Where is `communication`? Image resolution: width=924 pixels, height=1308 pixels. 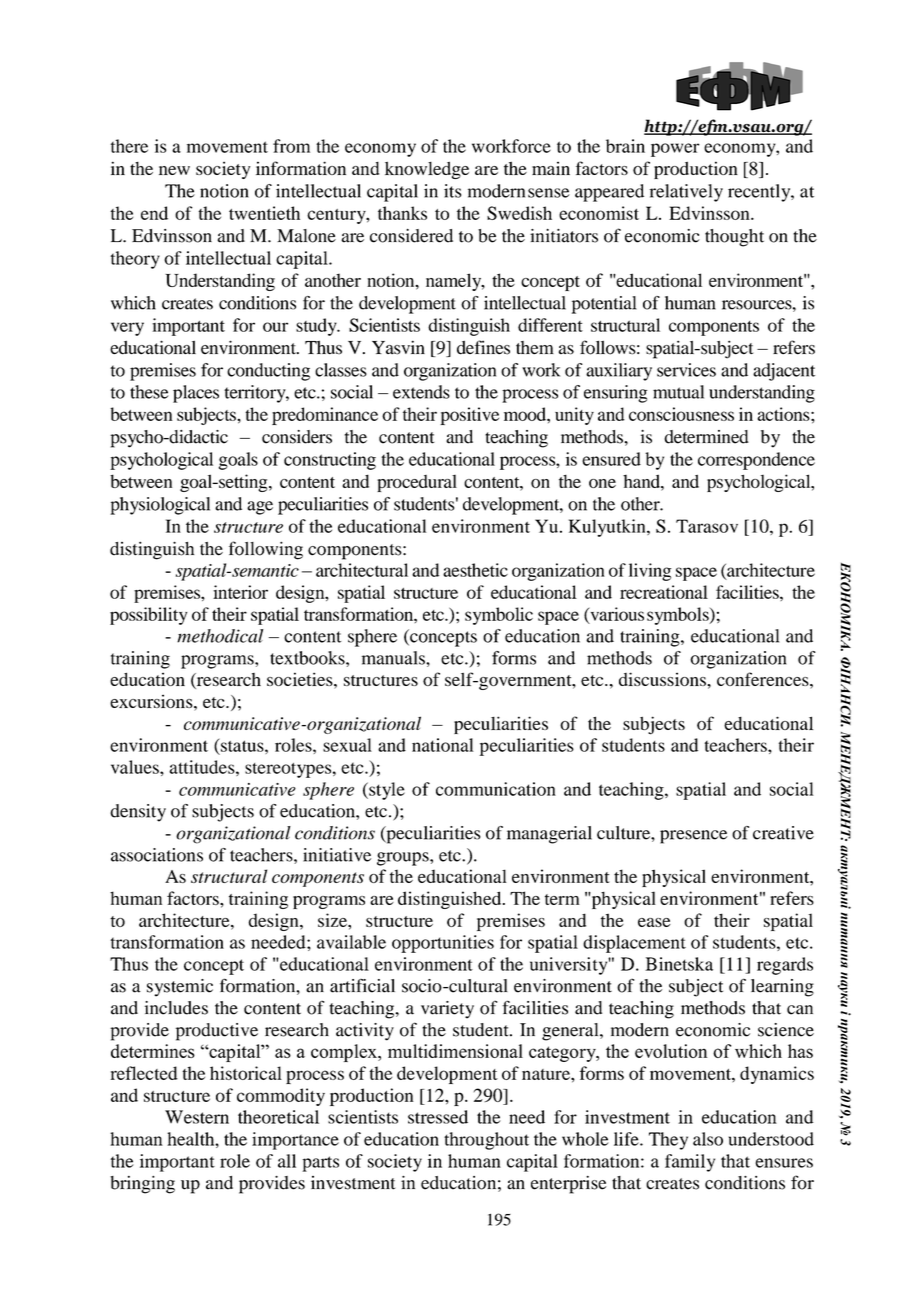
communication is located at coordinates (496, 789).
